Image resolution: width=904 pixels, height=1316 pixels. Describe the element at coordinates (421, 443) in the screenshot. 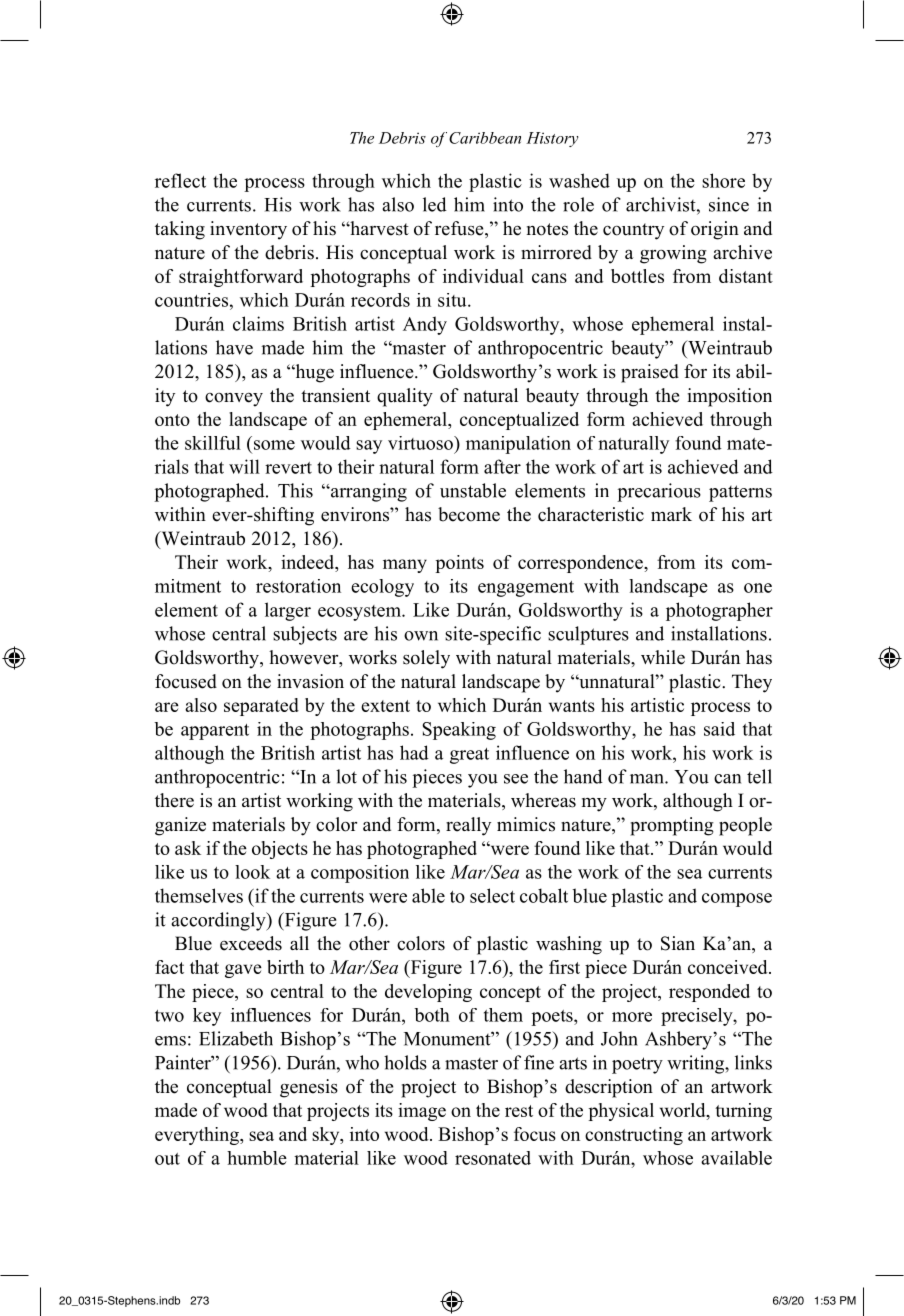

I see `virtuoso` at that location.
